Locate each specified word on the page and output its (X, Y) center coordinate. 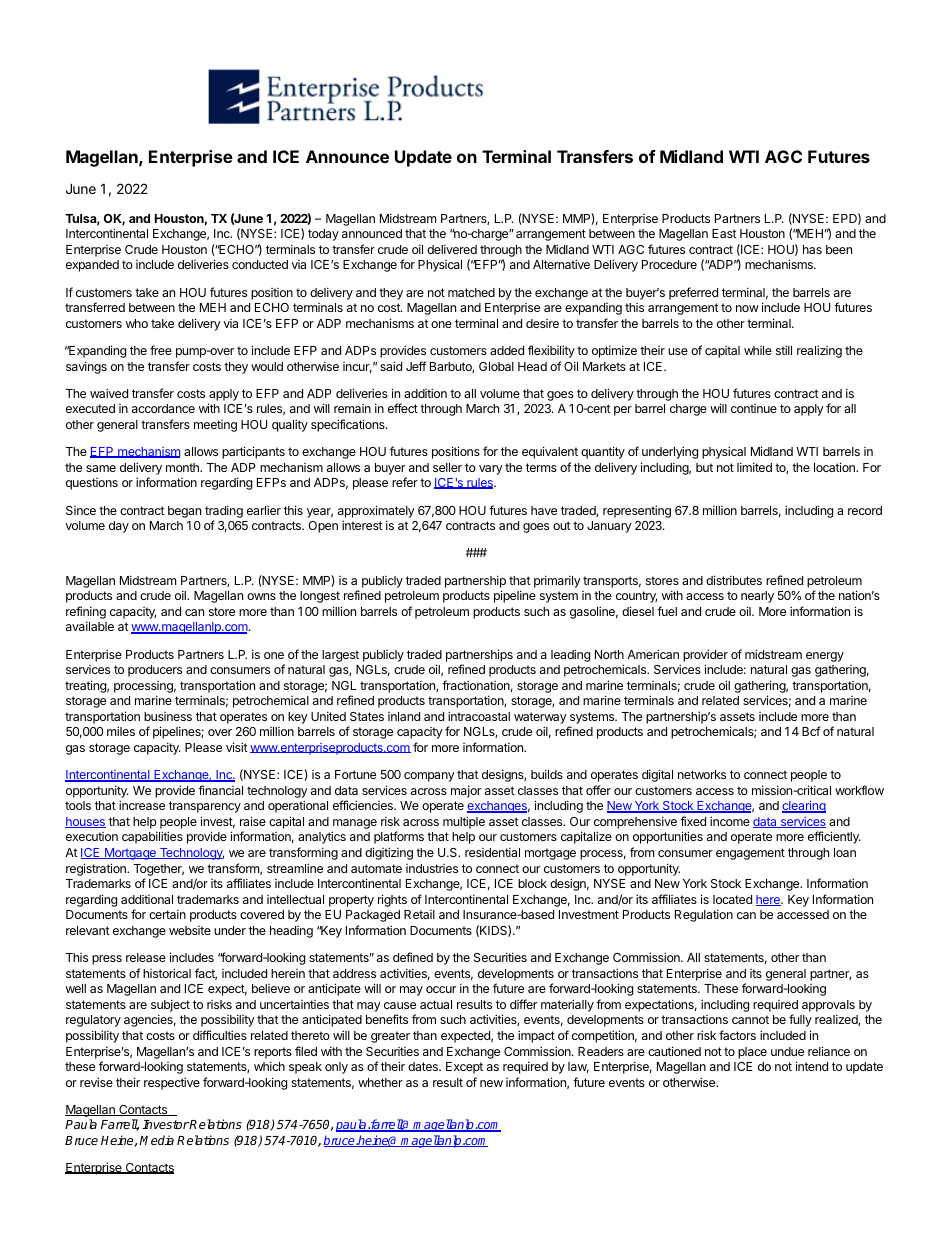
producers (155, 671)
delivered (452, 249)
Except (464, 1068)
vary (491, 470)
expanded (92, 266)
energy (825, 657)
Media (156, 1140)
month (183, 467)
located (732, 899)
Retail (419, 914)
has (812, 249)
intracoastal (479, 716)
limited (754, 467)
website (190, 930)
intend (812, 1066)
